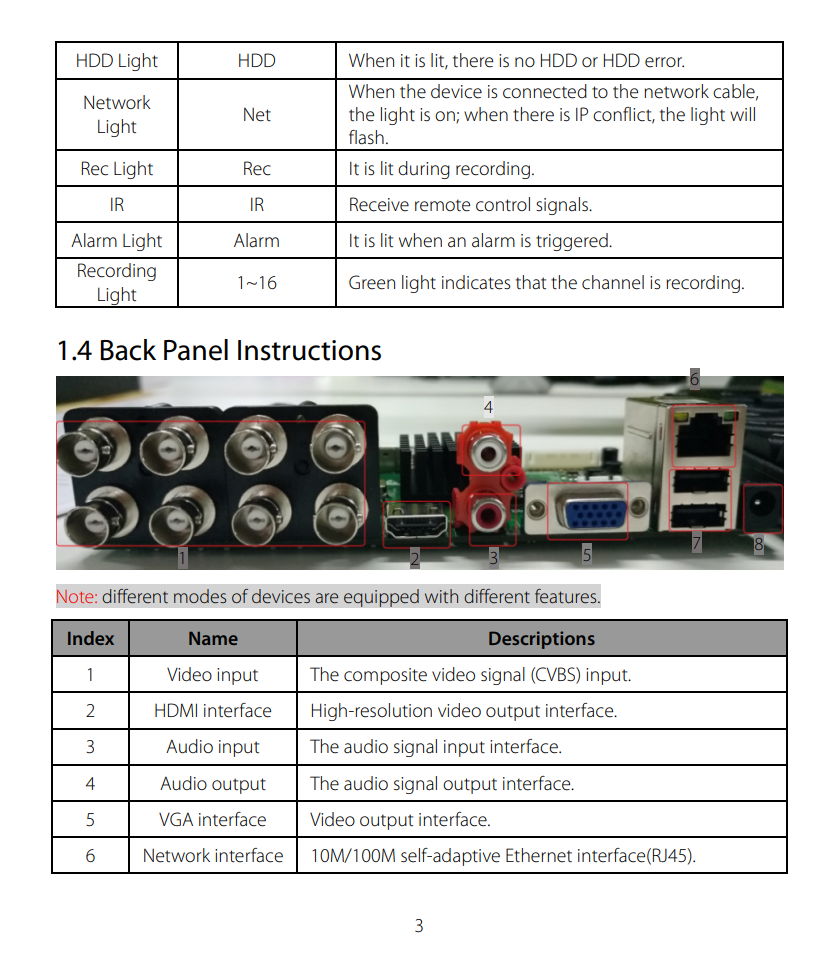  Describe the element at coordinates (176, 819) in the image. I see `VGA` at that location.
